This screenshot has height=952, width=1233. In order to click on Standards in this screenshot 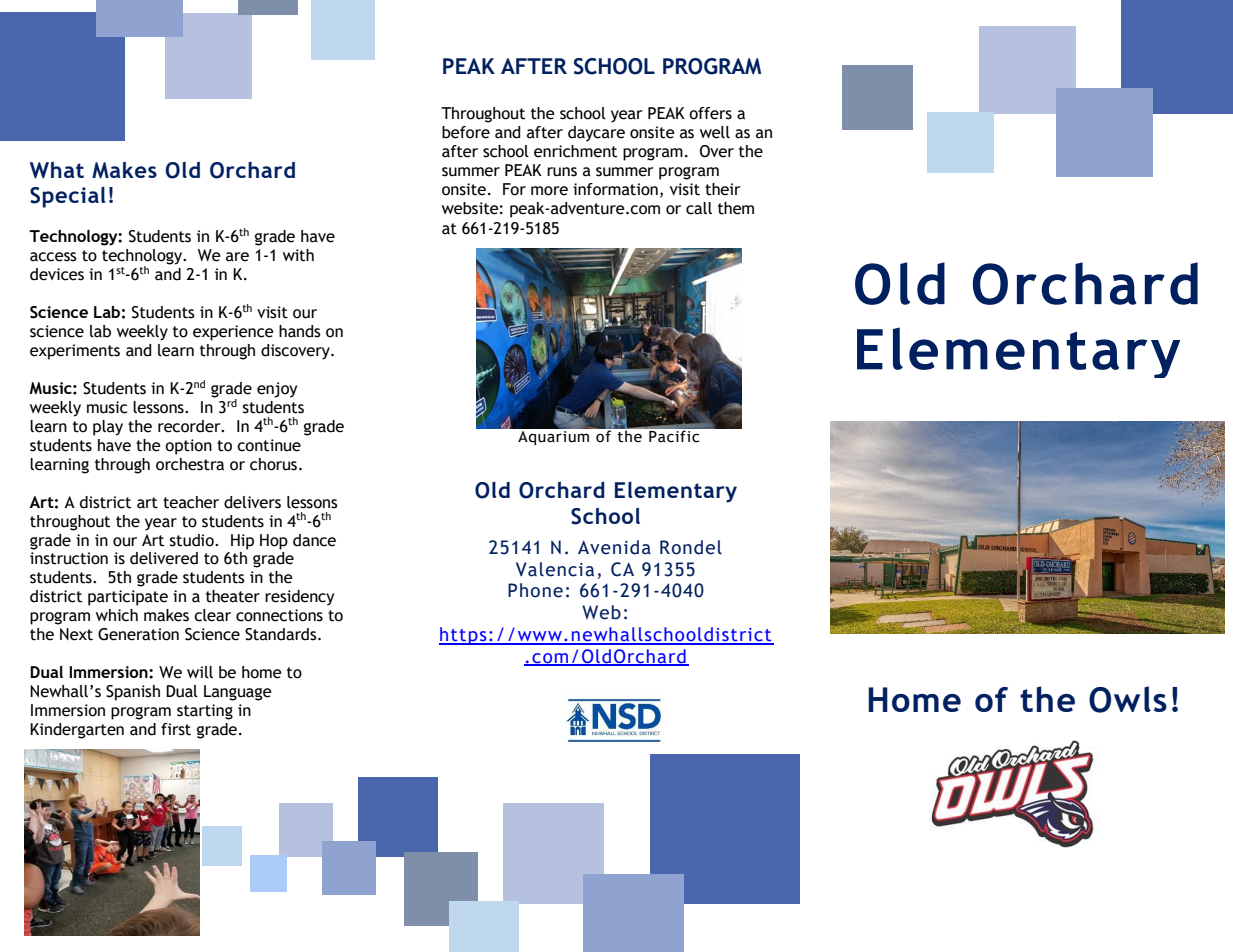, I will do `click(282, 634)`.
